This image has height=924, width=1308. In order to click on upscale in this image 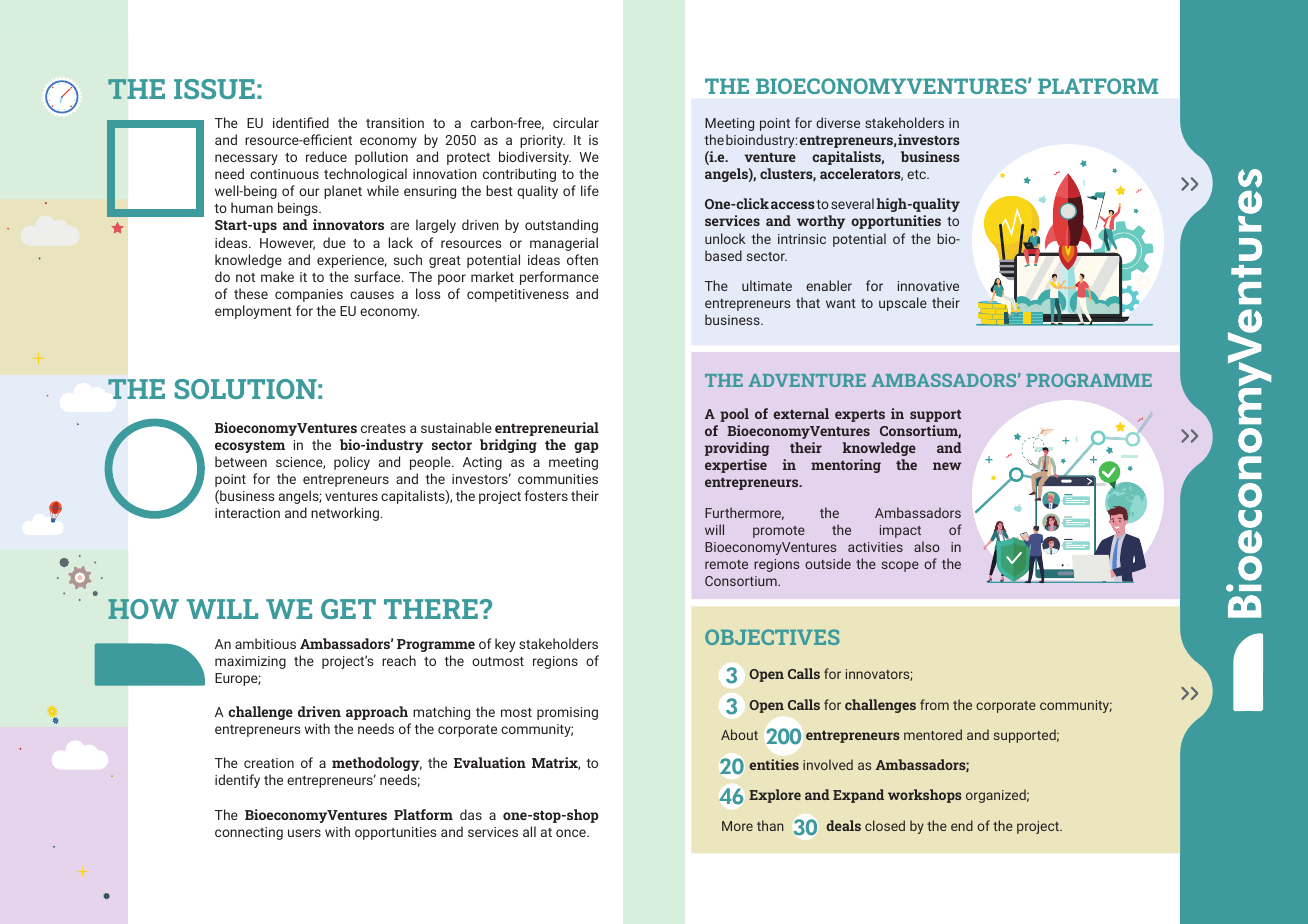, I will do `click(903, 304)`.
